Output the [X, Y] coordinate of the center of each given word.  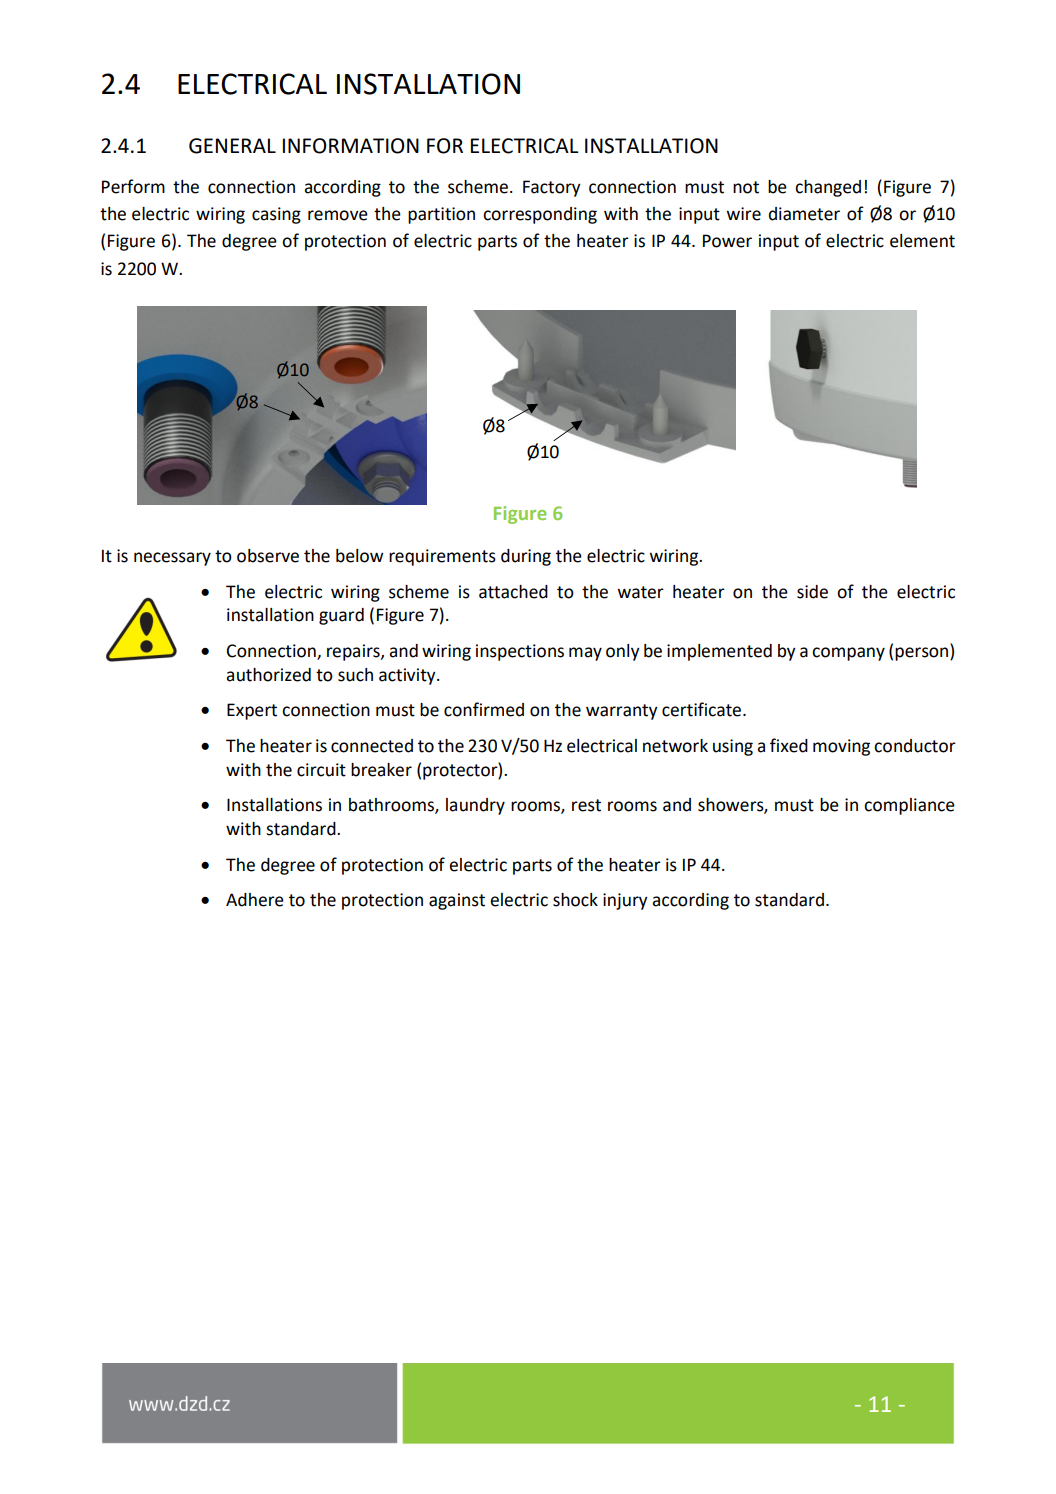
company [848, 654]
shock [575, 900]
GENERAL [232, 146]
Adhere [255, 900]
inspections [520, 652]
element [922, 241]
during [526, 557]
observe [268, 556]
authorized [268, 675]
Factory [552, 188]
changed [828, 188]
